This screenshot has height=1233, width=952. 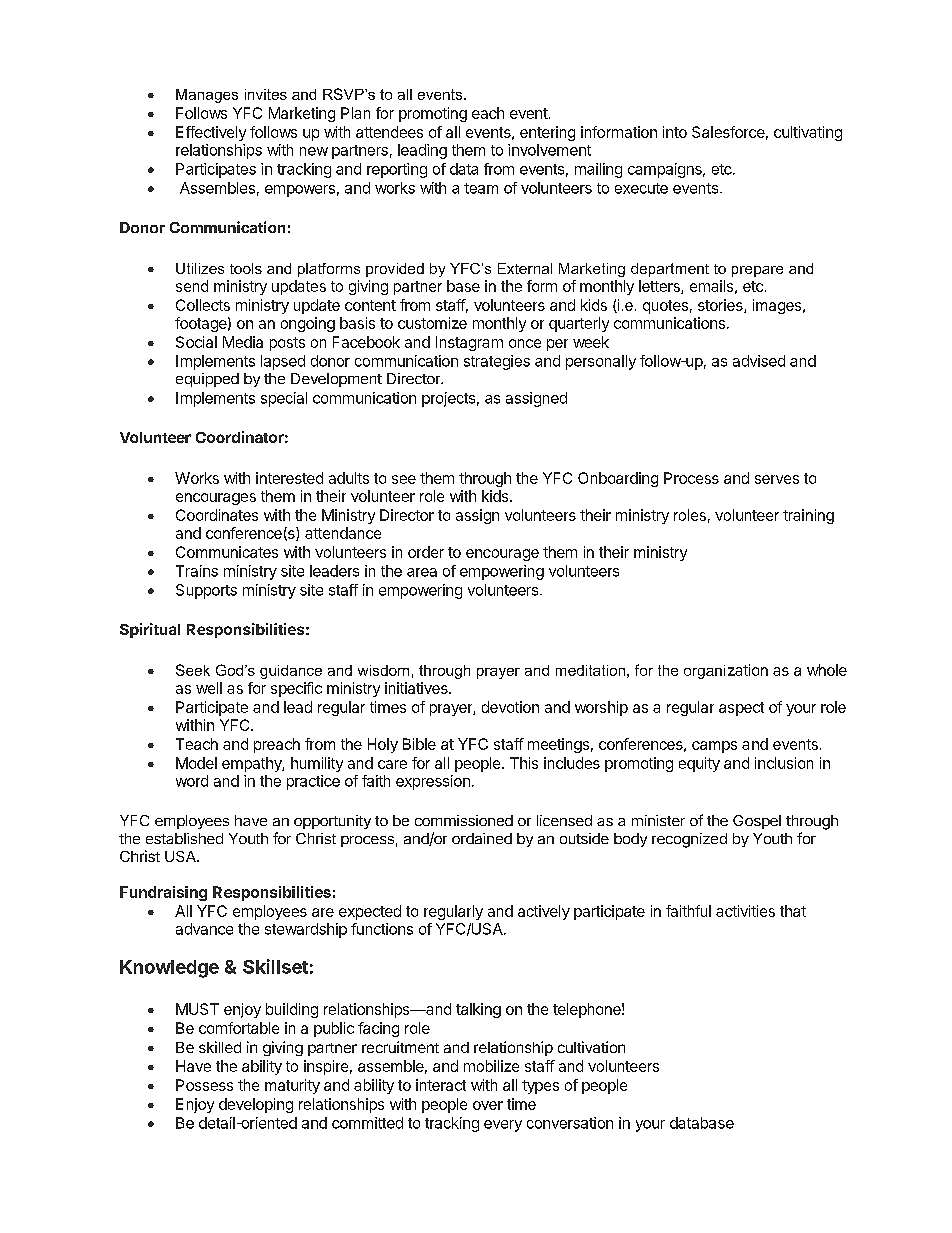 I want to click on inclusion, so click(x=784, y=763).
